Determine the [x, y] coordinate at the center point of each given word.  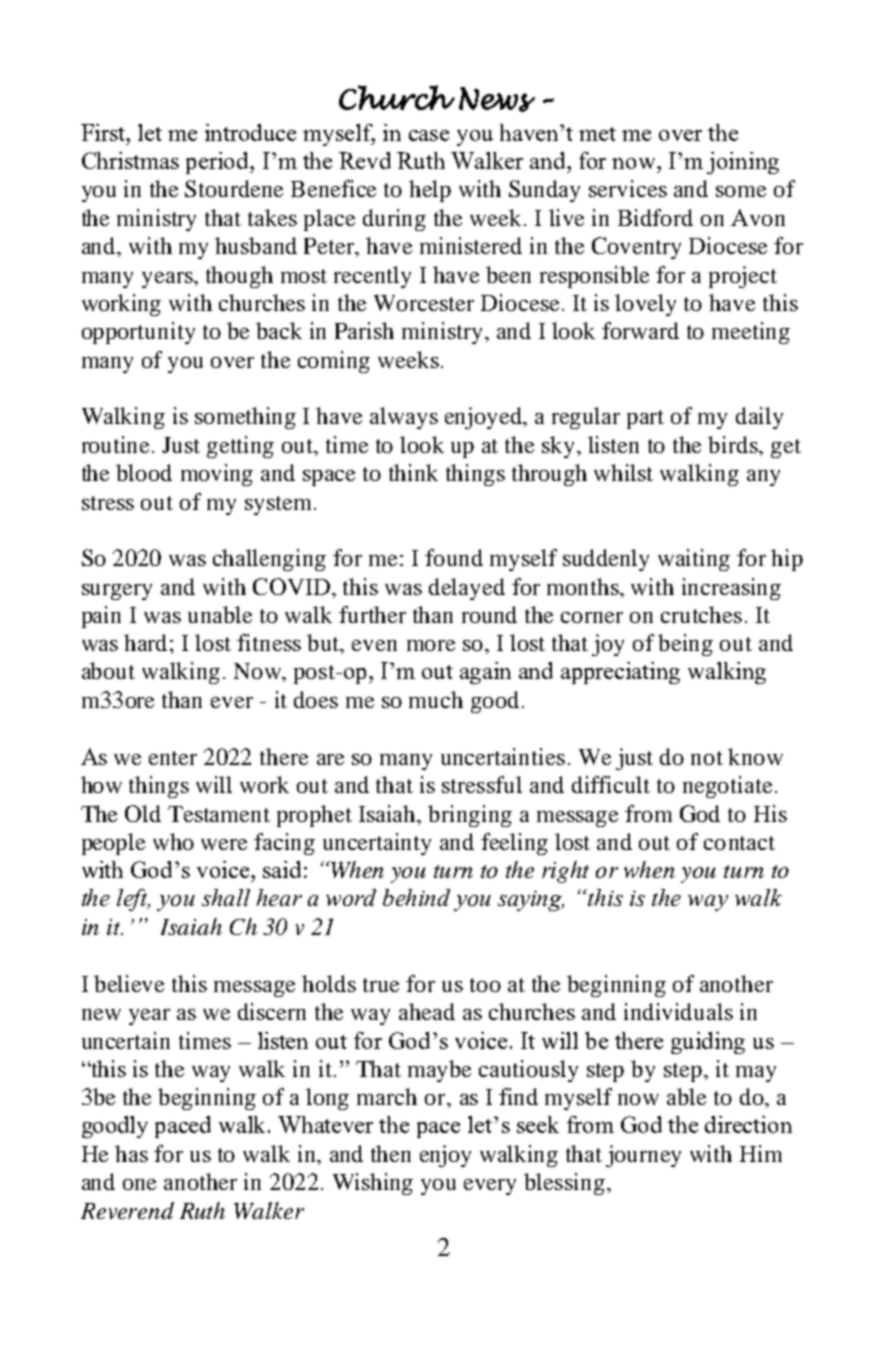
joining [743, 163]
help [430, 191]
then [391, 1153]
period [219, 163]
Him [761, 1153]
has [131, 1153]
